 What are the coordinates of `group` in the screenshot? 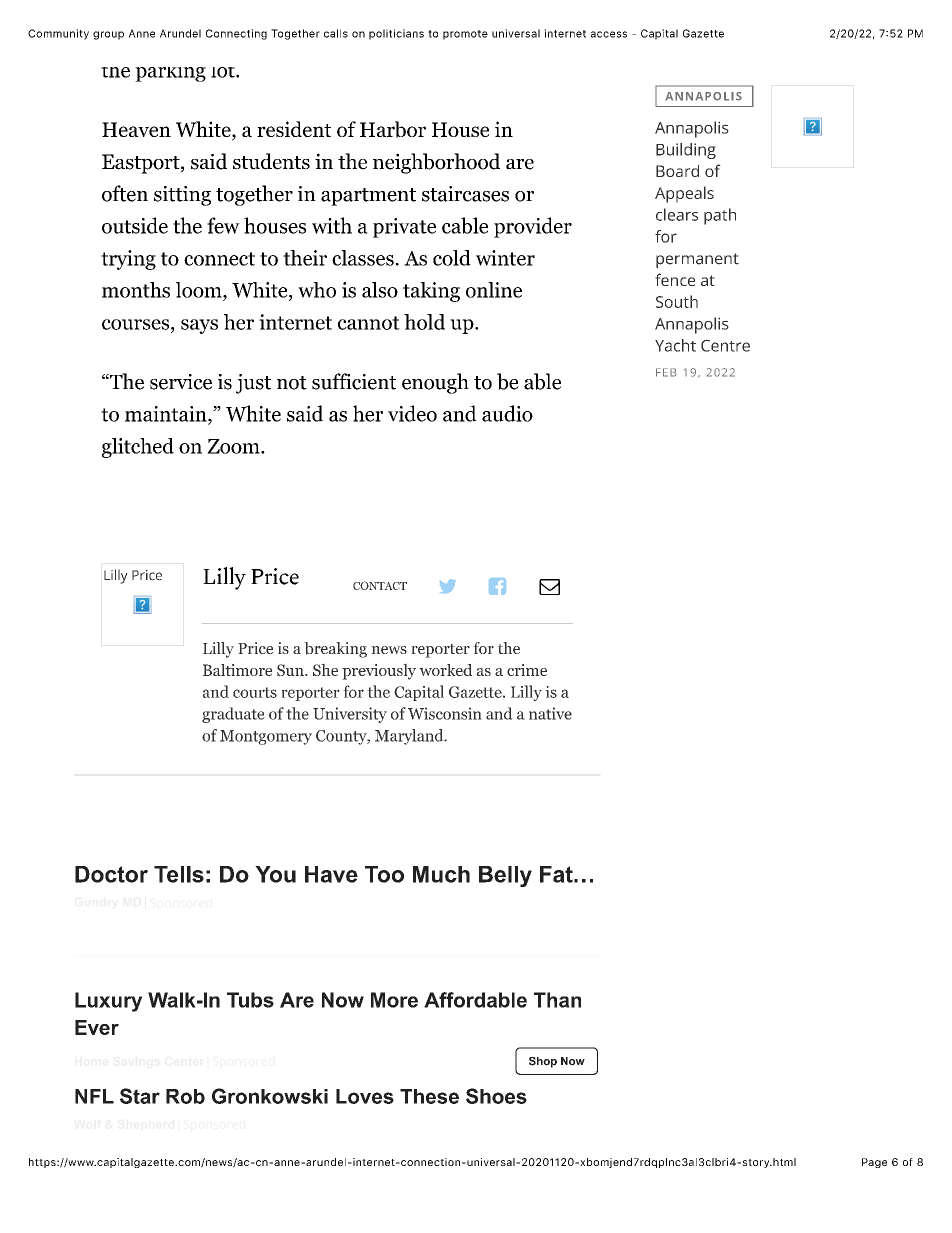 It's located at (108, 35).
